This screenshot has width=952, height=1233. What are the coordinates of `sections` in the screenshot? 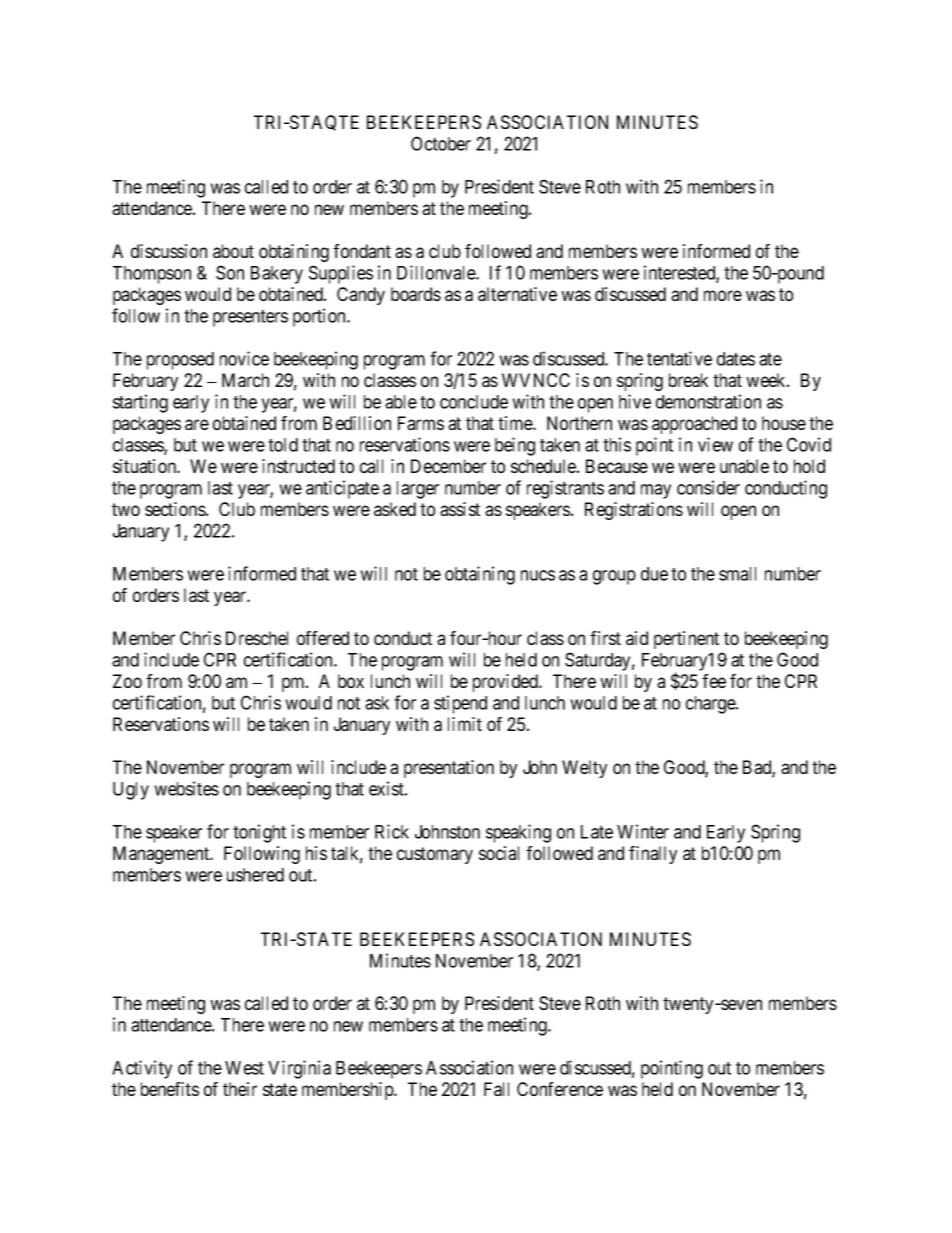 It's located at (175, 509).
